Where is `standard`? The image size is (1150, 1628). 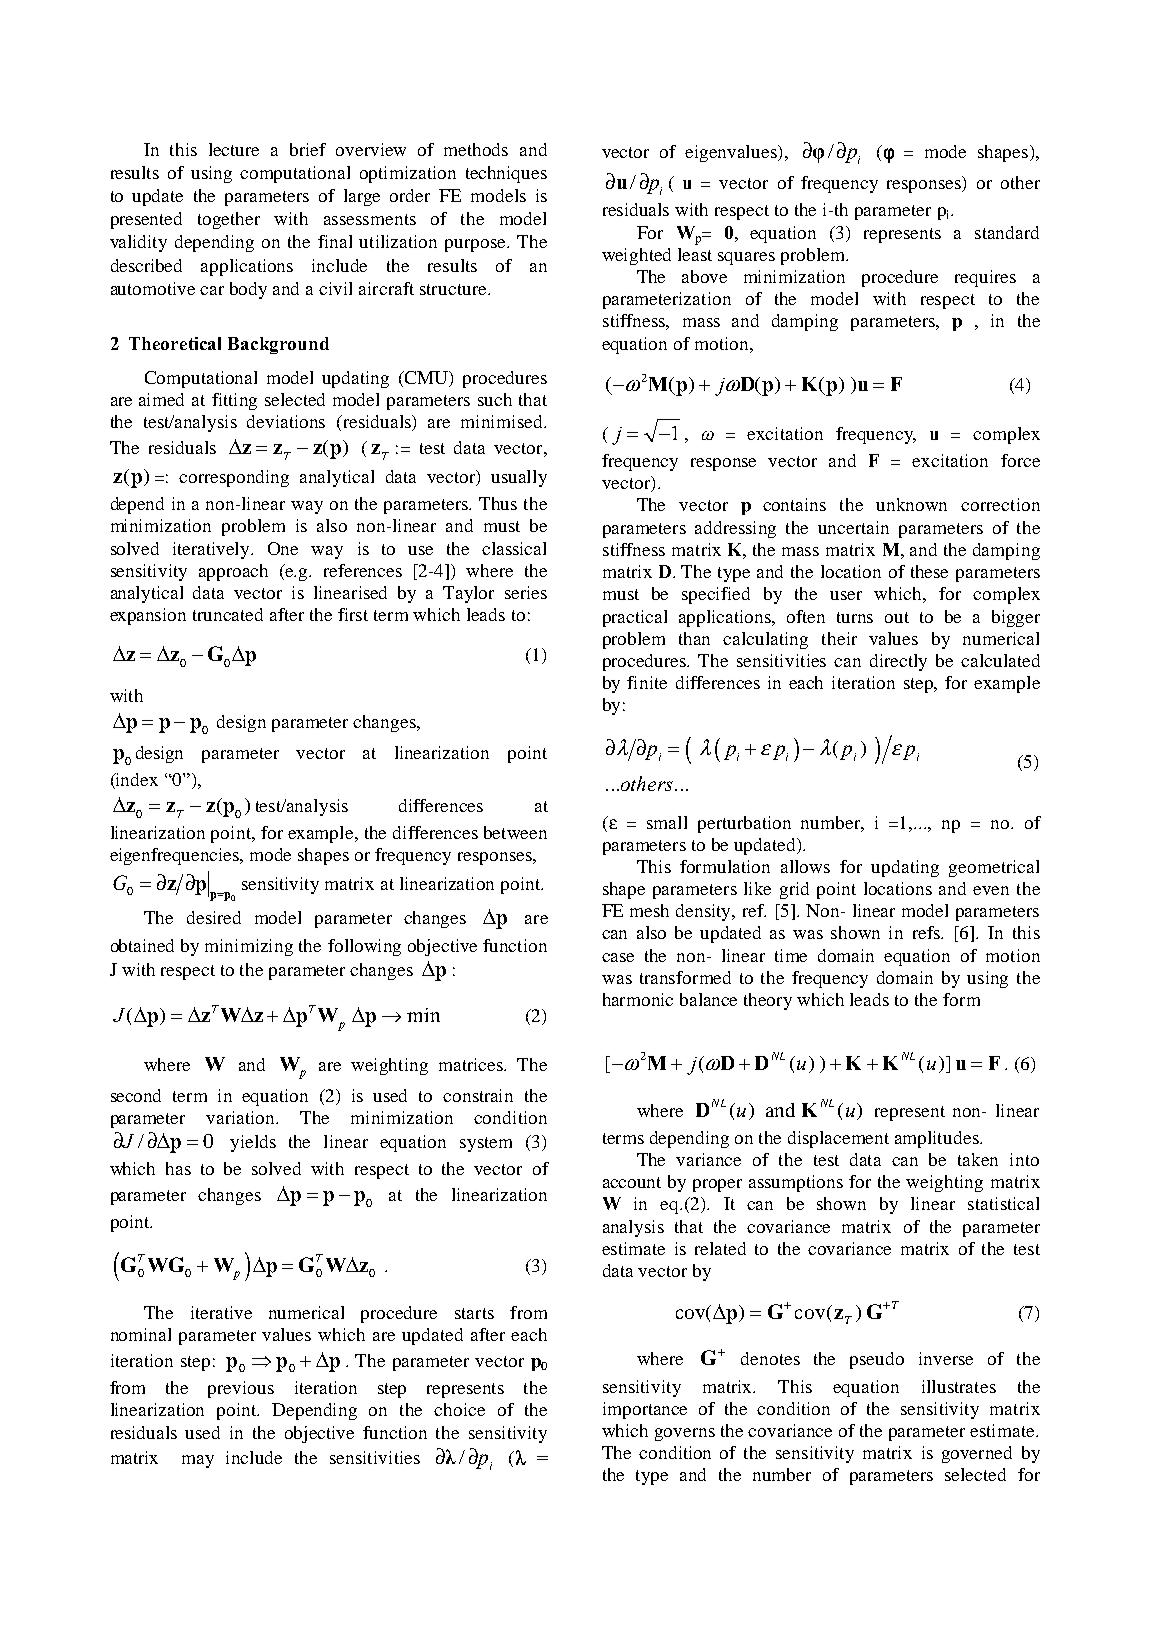
standard is located at coordinates (1007, 232).
